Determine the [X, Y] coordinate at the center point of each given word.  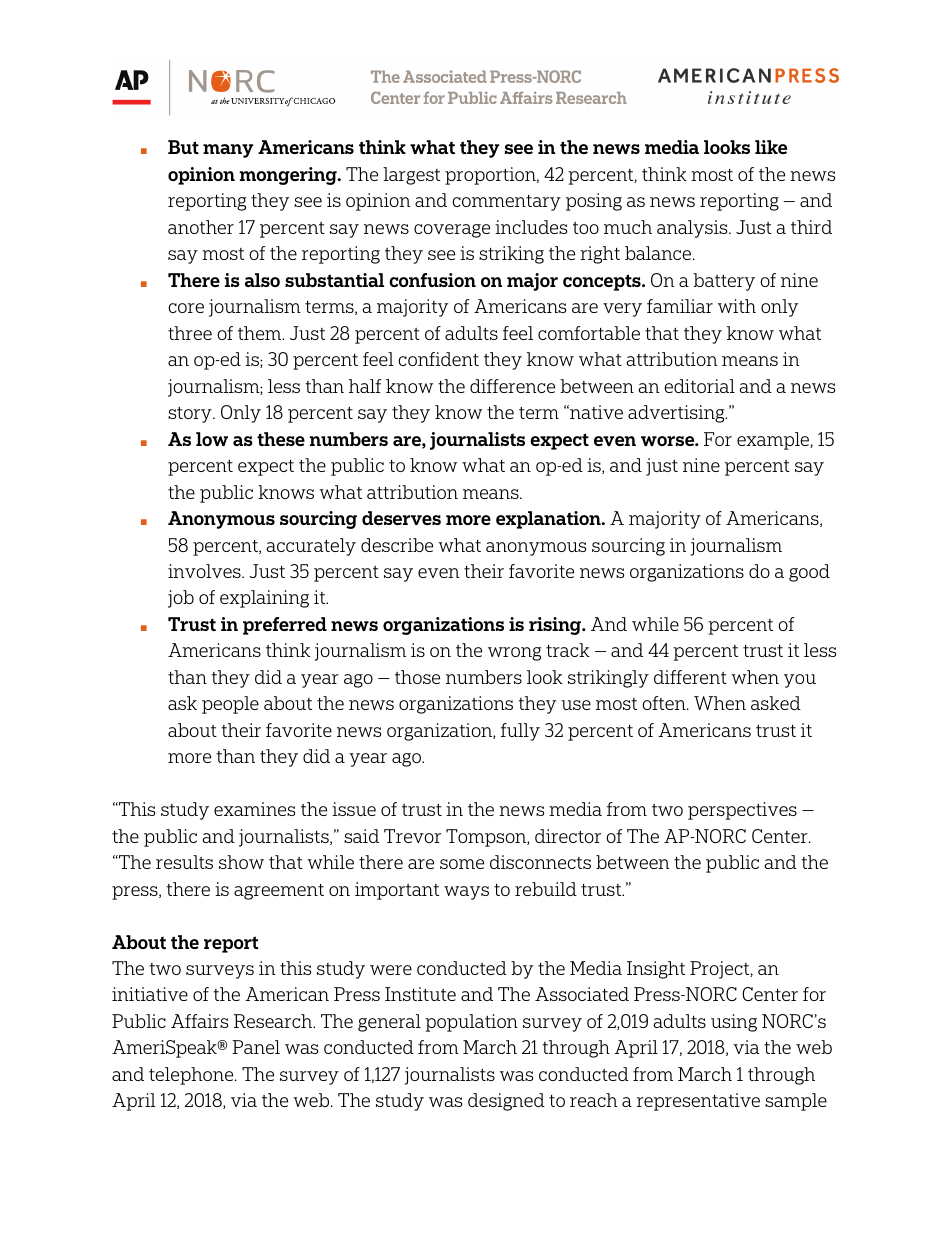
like [771, 147]
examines [254, 809]
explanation [549, 520]
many [228, 151]
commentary [506, 203]
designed [506, 1102]
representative [698, 1102]
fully [520, 732]
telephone [192, 1076]
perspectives [742, 811]
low [212, 439]
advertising [677, 414]
